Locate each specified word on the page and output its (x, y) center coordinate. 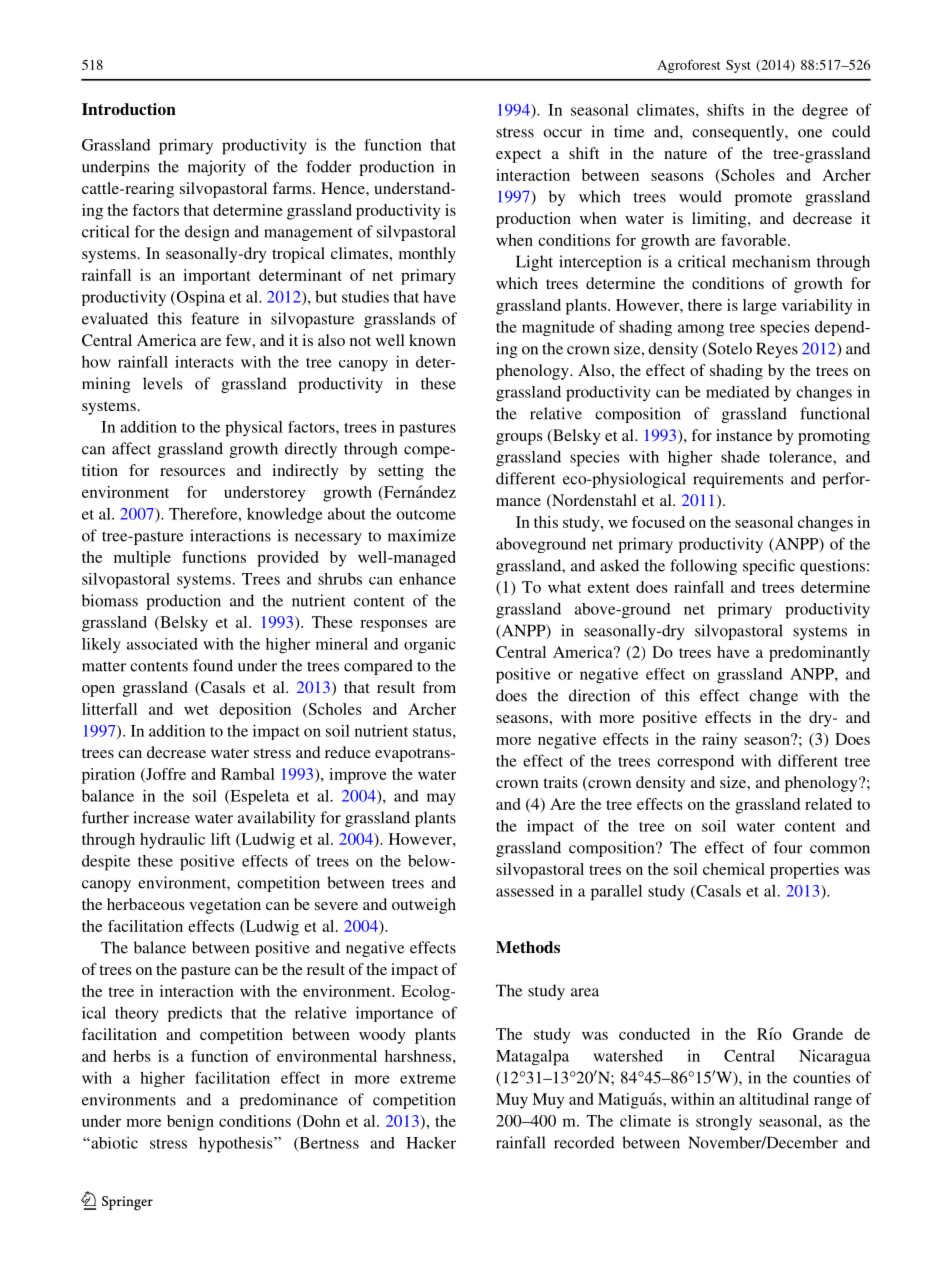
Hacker (431, 1143)
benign (190, 1123)
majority (217, 168)
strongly (724, 1123)
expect (518, 156)
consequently (739, 133)
